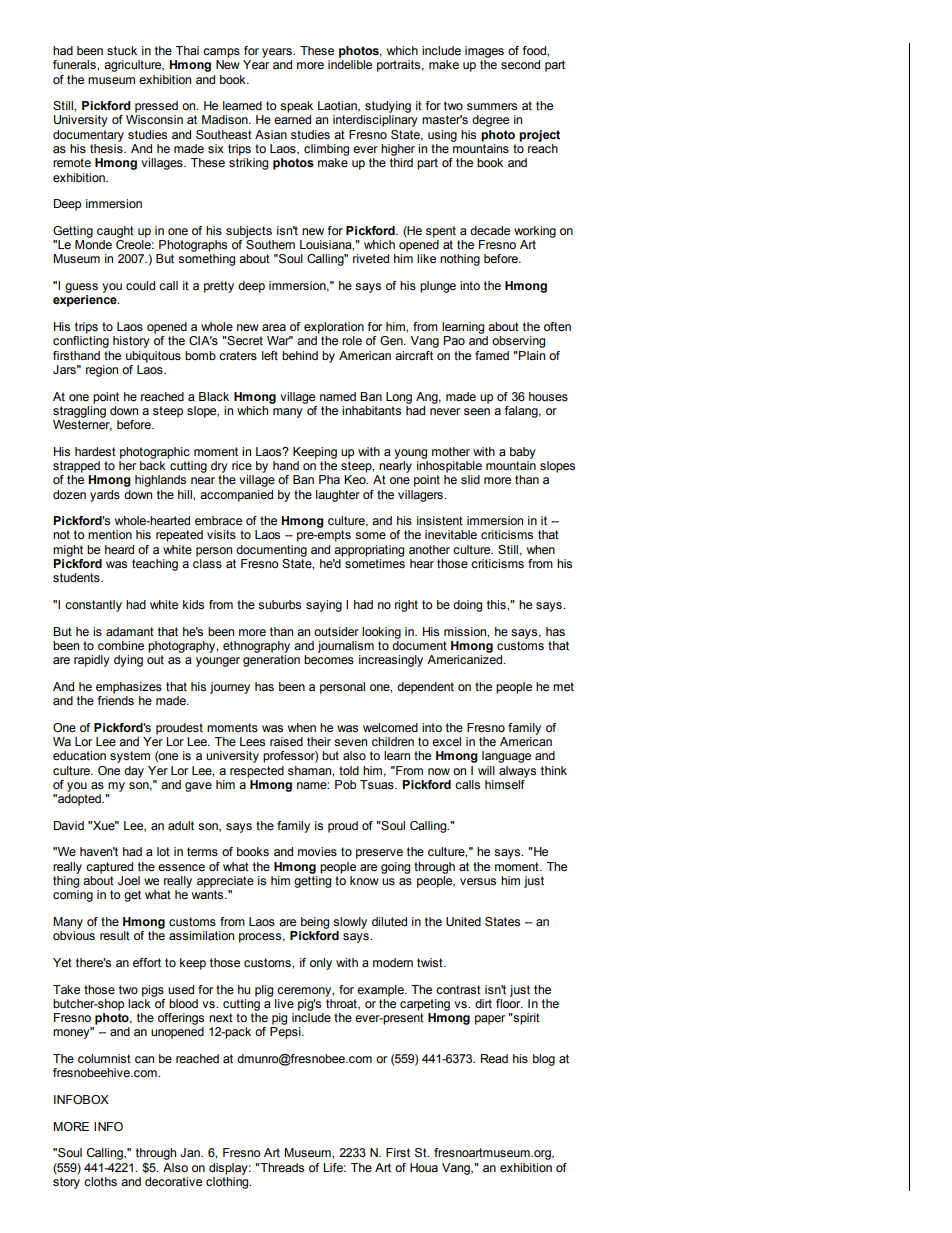 The image size is (952, 1233). What do you see at coordinates (544, 1060) in the document?
I see `blog` at bounding box center [544, 1060].
